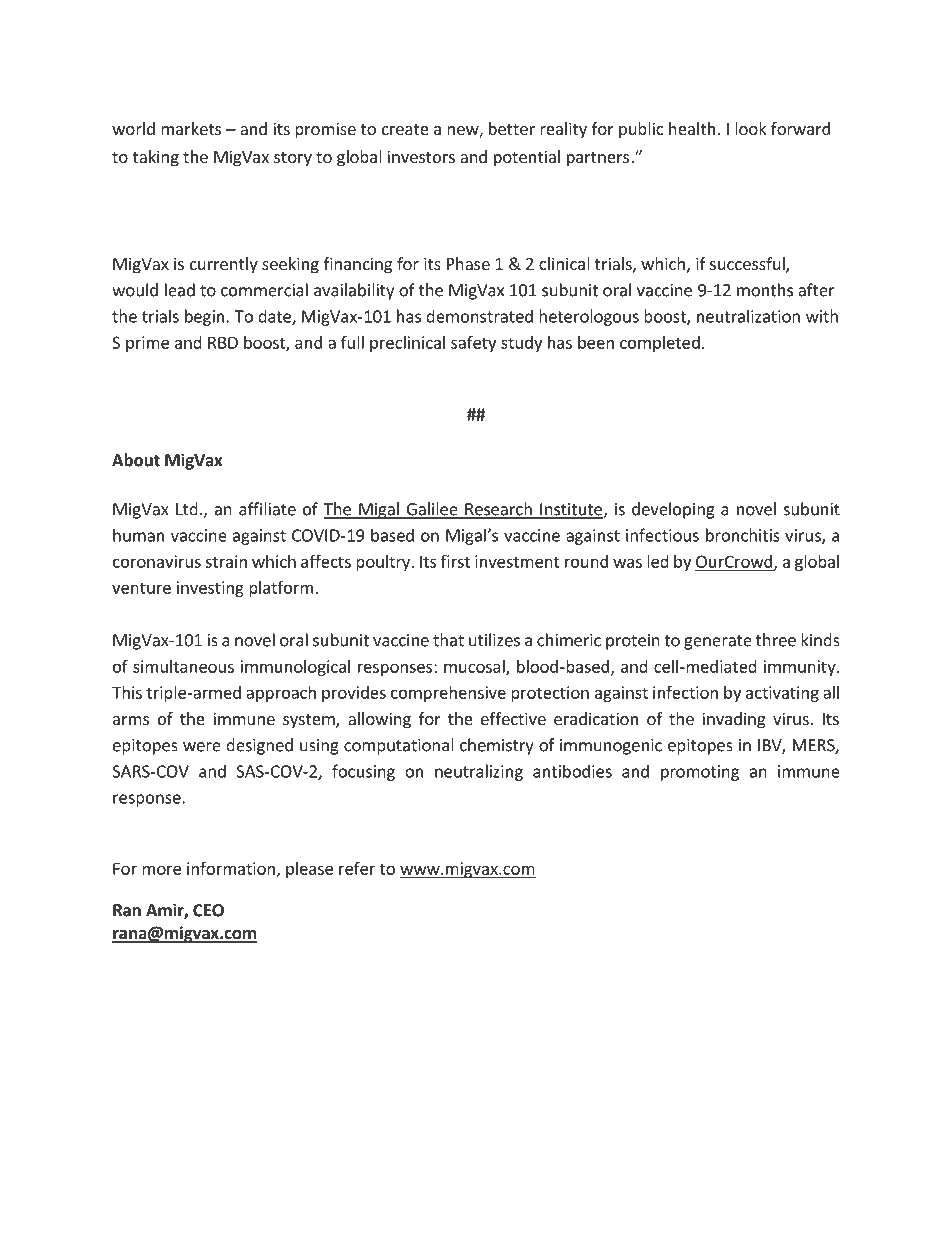 Image resolution: width=952 pixels, height=1233 pixels. What do you see at coordinates (231, 868) in the screenshot?
I see `information` at bounding box center [231, 868].
